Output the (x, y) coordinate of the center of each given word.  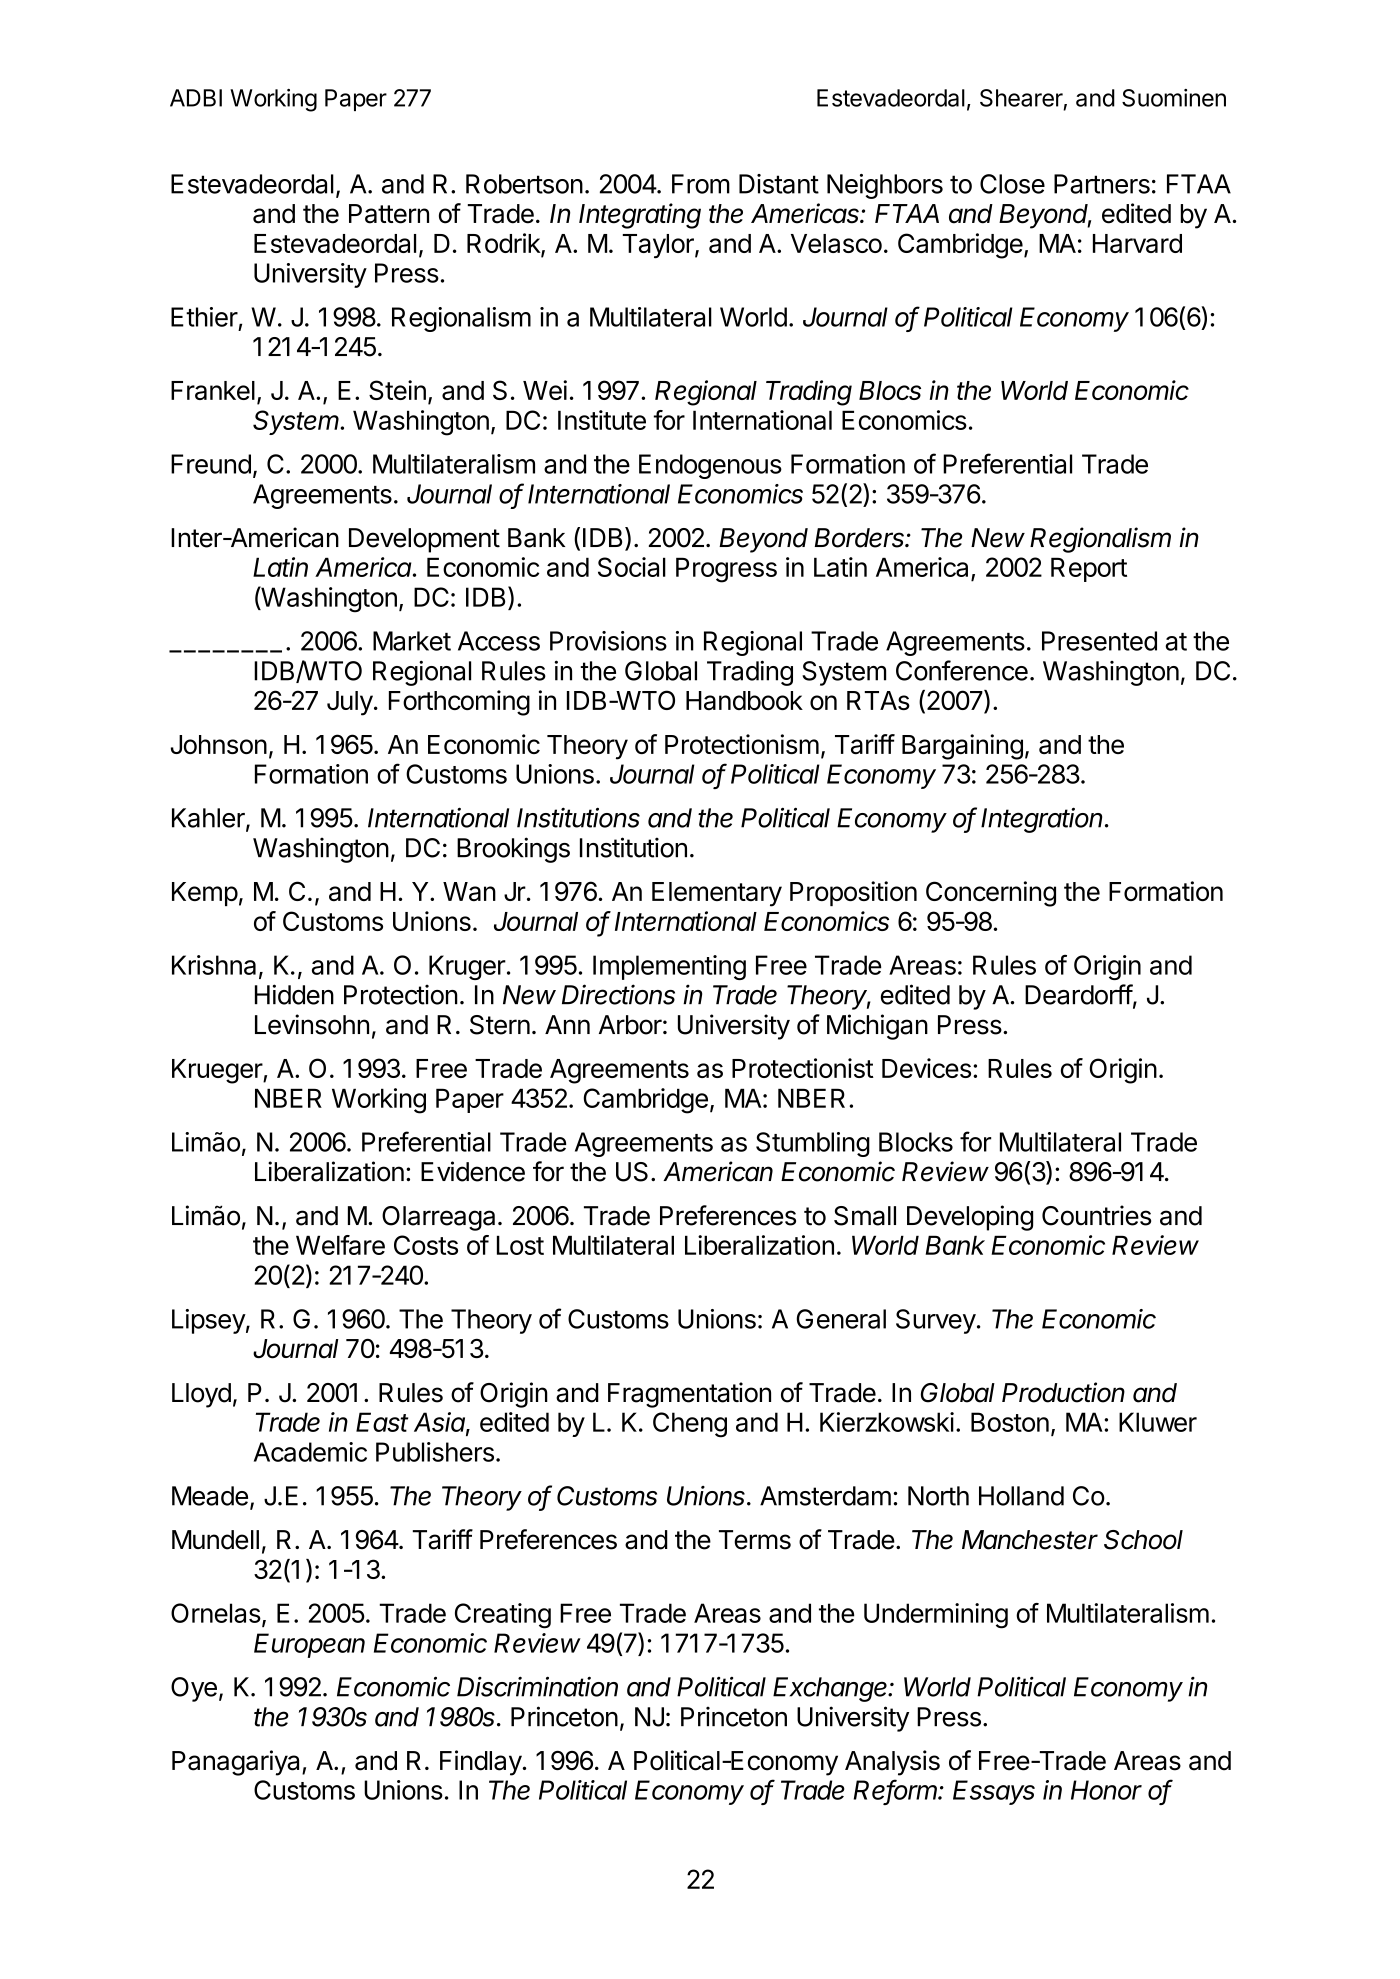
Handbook (744, 700)
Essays (994, 1792)
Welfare (340, 1245)
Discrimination (537, 1686)
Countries (1096, 1215)
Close (1012, 184)
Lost (520, 1245)
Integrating (640, 216)
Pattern (389, 214)
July (350, 703)
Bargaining (962, 747)
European (309, 1645)
